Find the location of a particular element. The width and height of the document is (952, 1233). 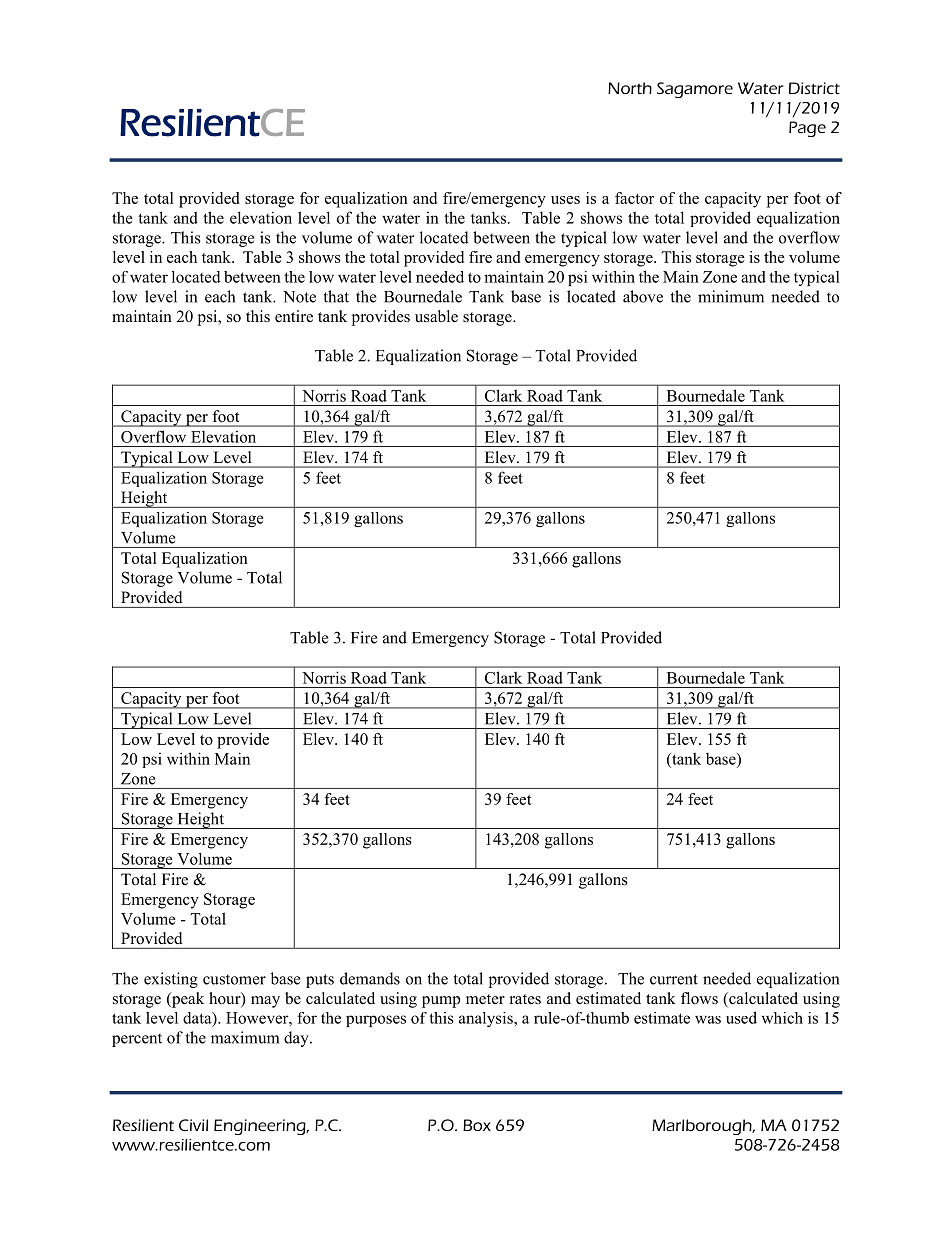

uses is located at coordinates (565, 200).
